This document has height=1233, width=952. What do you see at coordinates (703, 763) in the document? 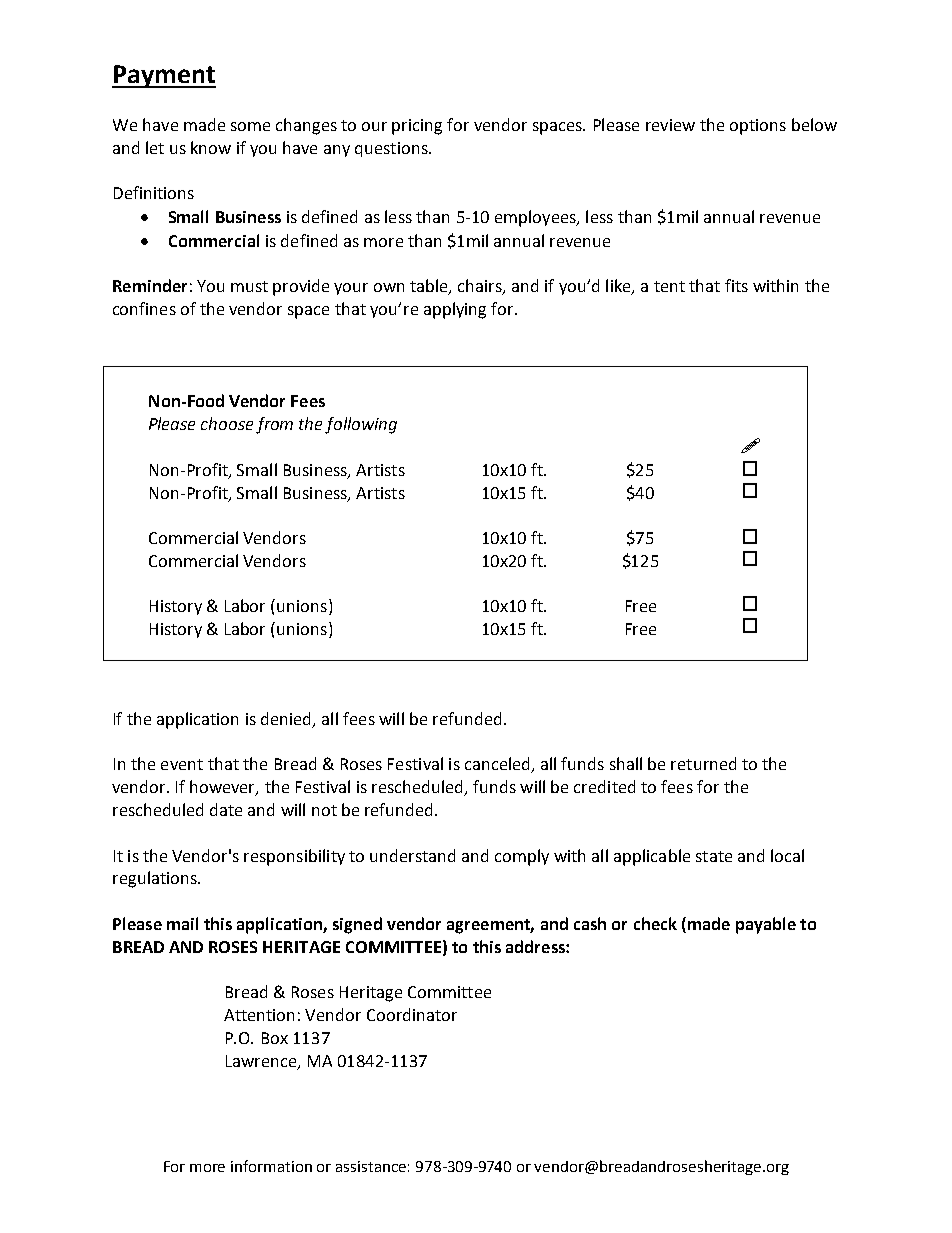
I see `returned` at bounding box center [703, 763].
